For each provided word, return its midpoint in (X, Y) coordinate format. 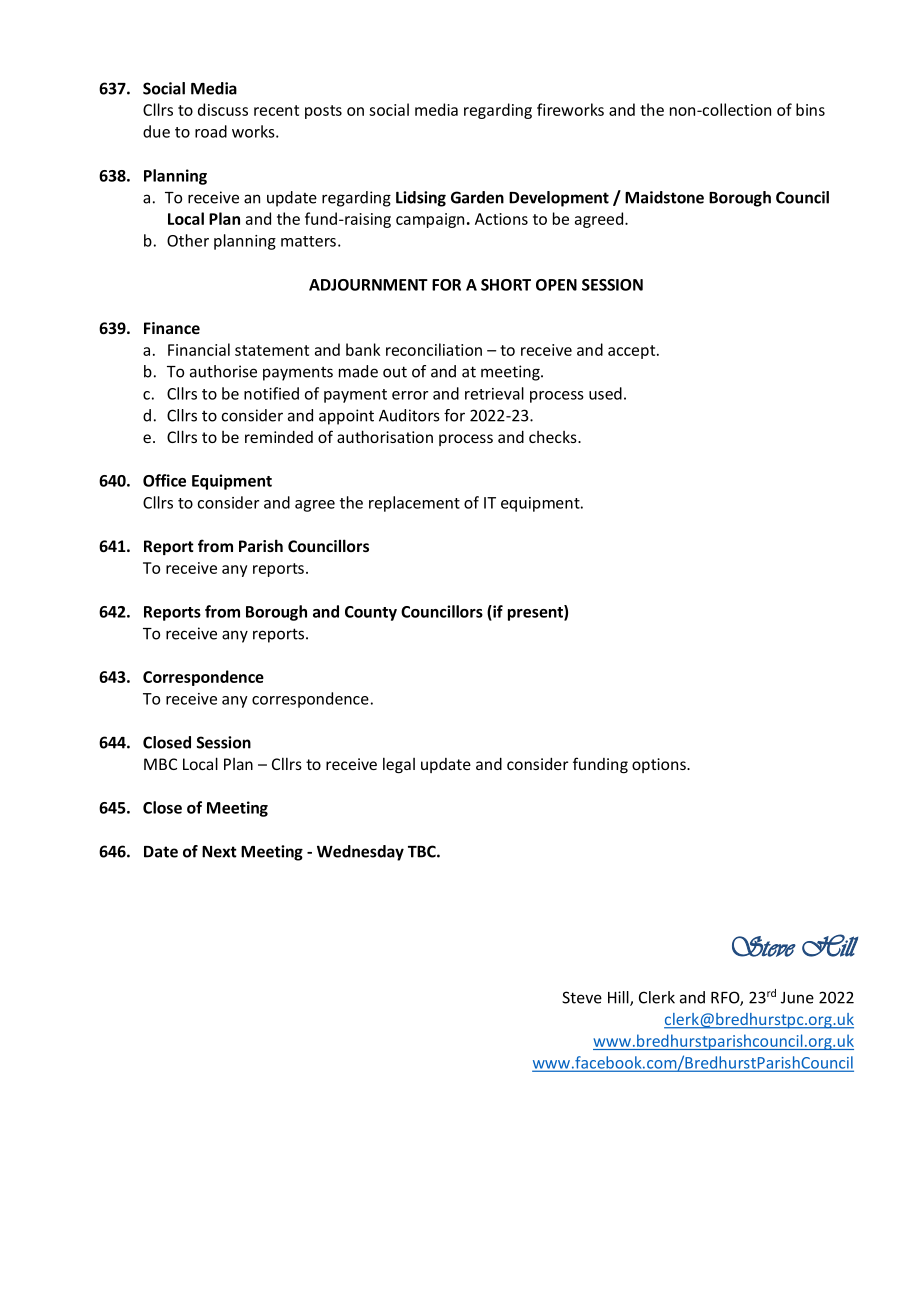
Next (219, 852)
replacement (414, 504)
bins (810, 109)
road (211, 131)
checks (554, 437)
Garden (477, 197)
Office (164, 480)
